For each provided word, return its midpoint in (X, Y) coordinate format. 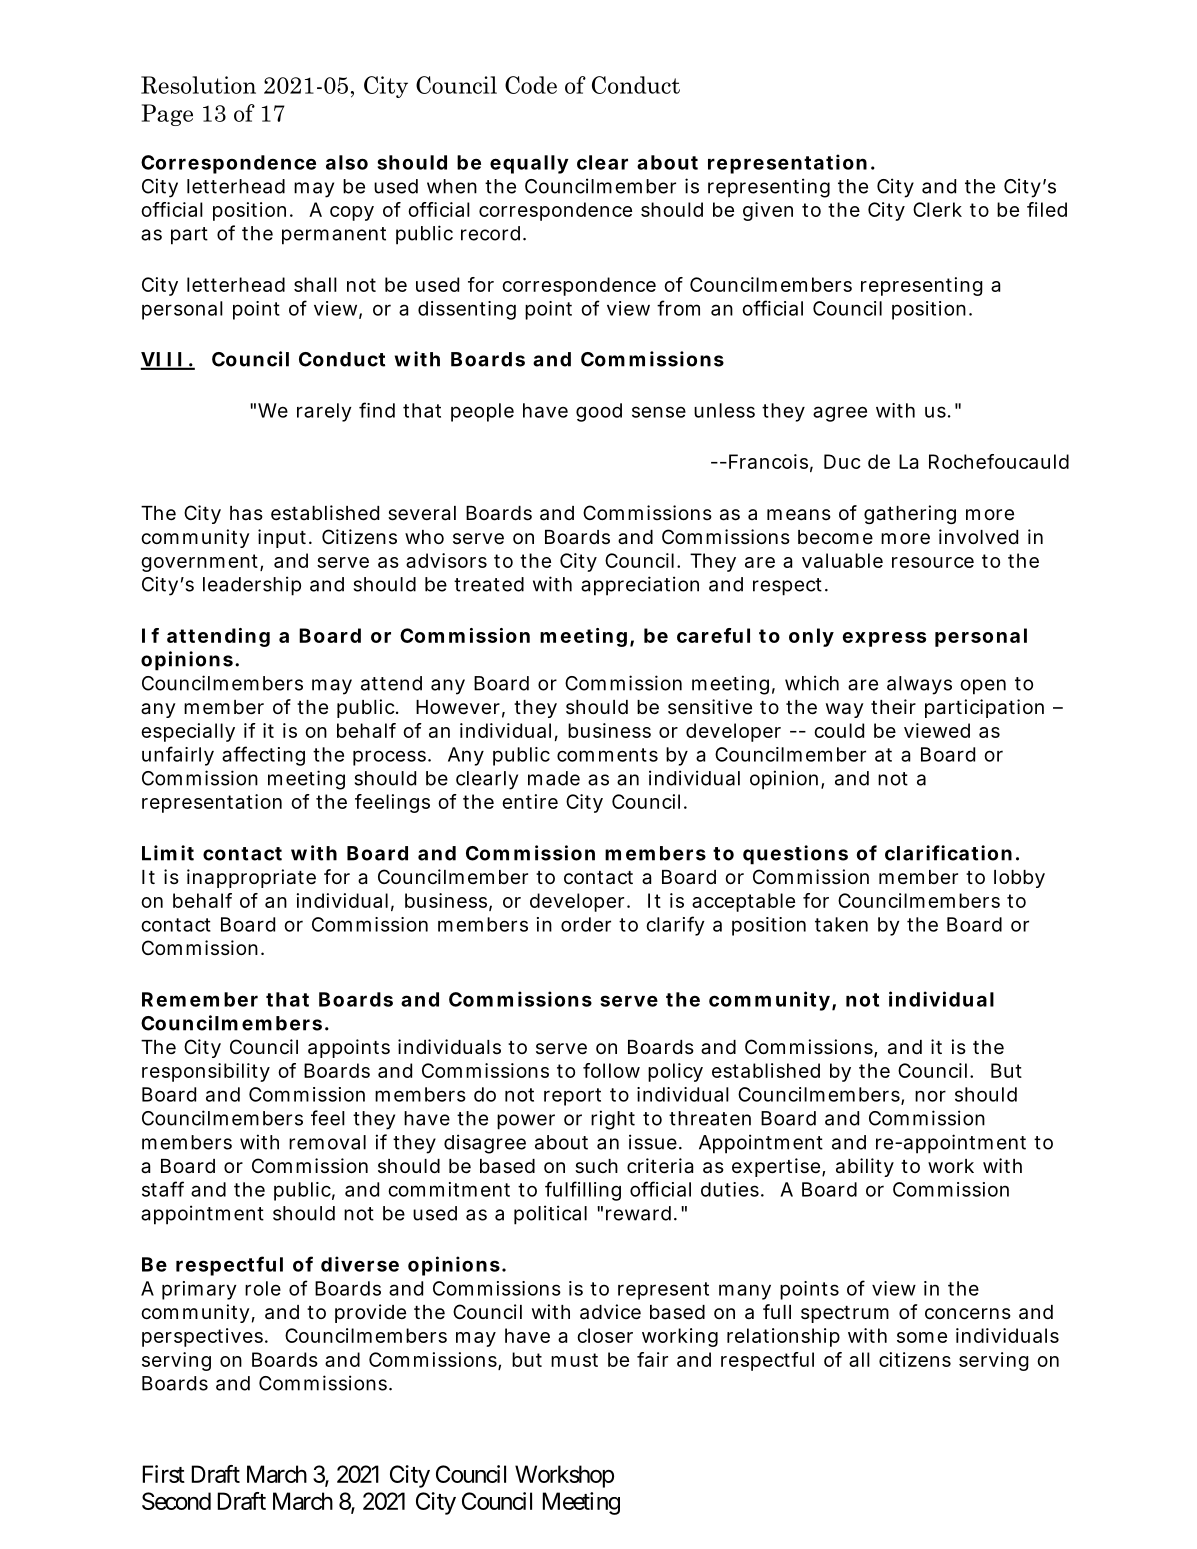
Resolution (198, 85)
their (893, 707)
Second (176, 1501)
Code (531, 85)
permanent (334, 236)
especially (188, 732)
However (458, 707)
